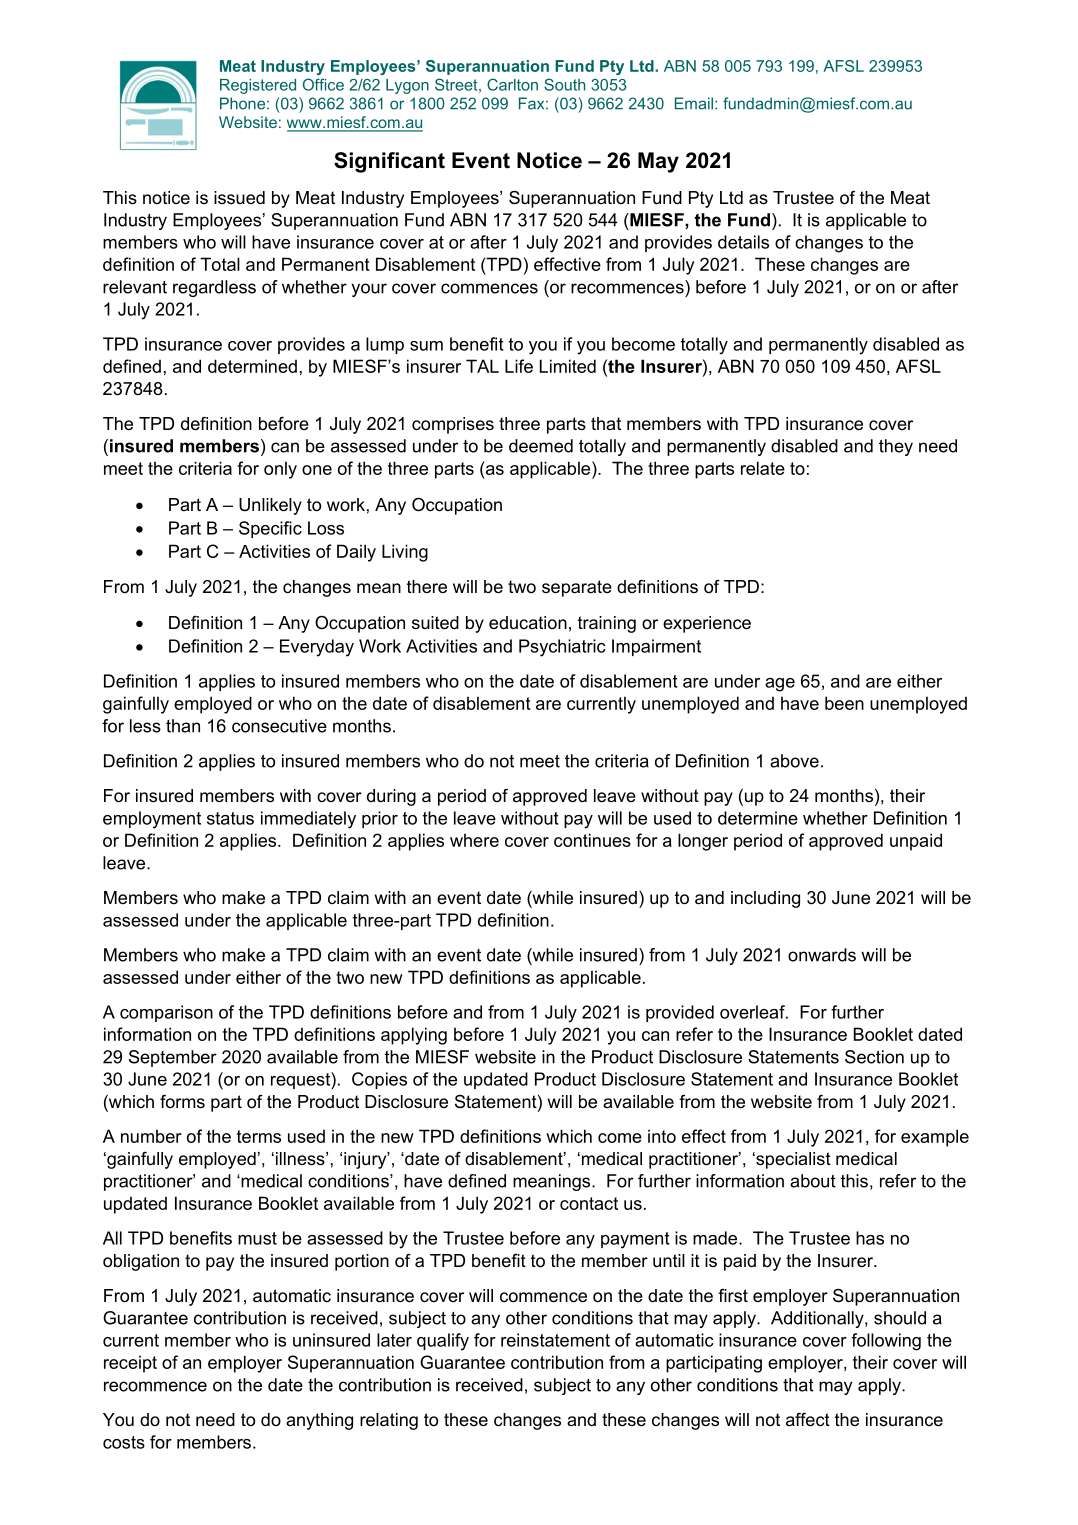  I want to click on where, so click(474, 840).
